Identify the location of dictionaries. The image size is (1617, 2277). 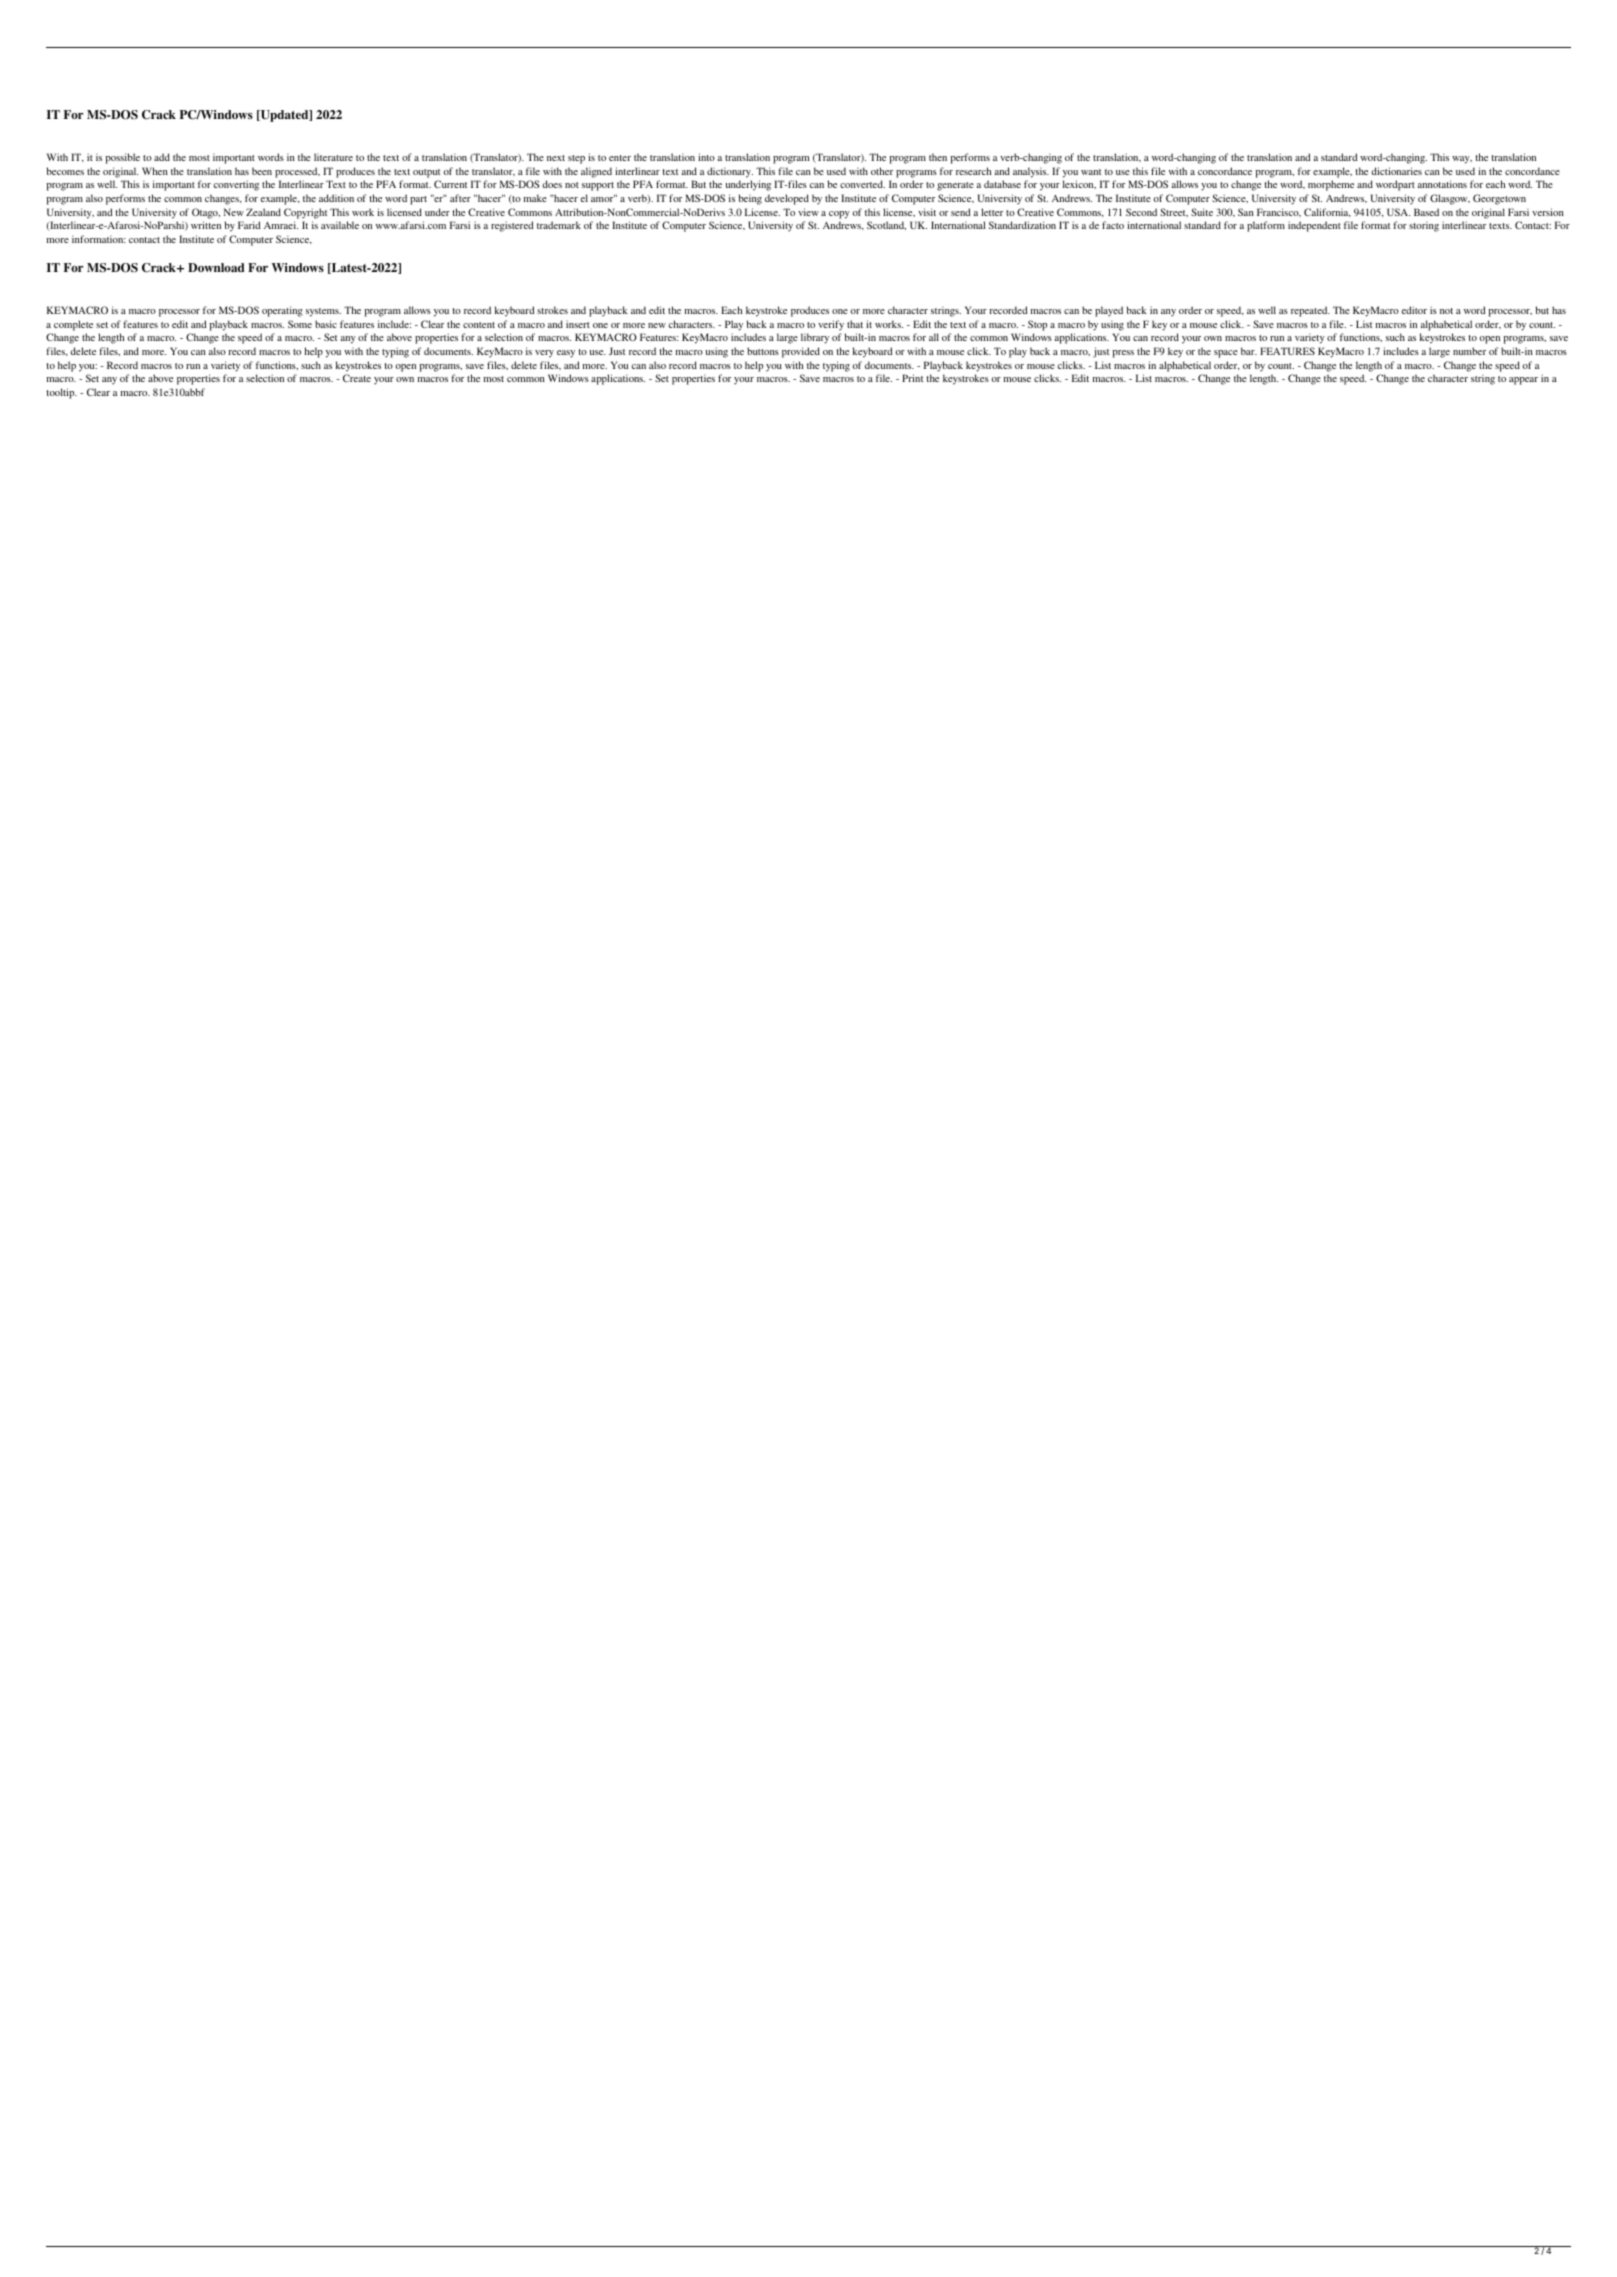
(1397, 171).
